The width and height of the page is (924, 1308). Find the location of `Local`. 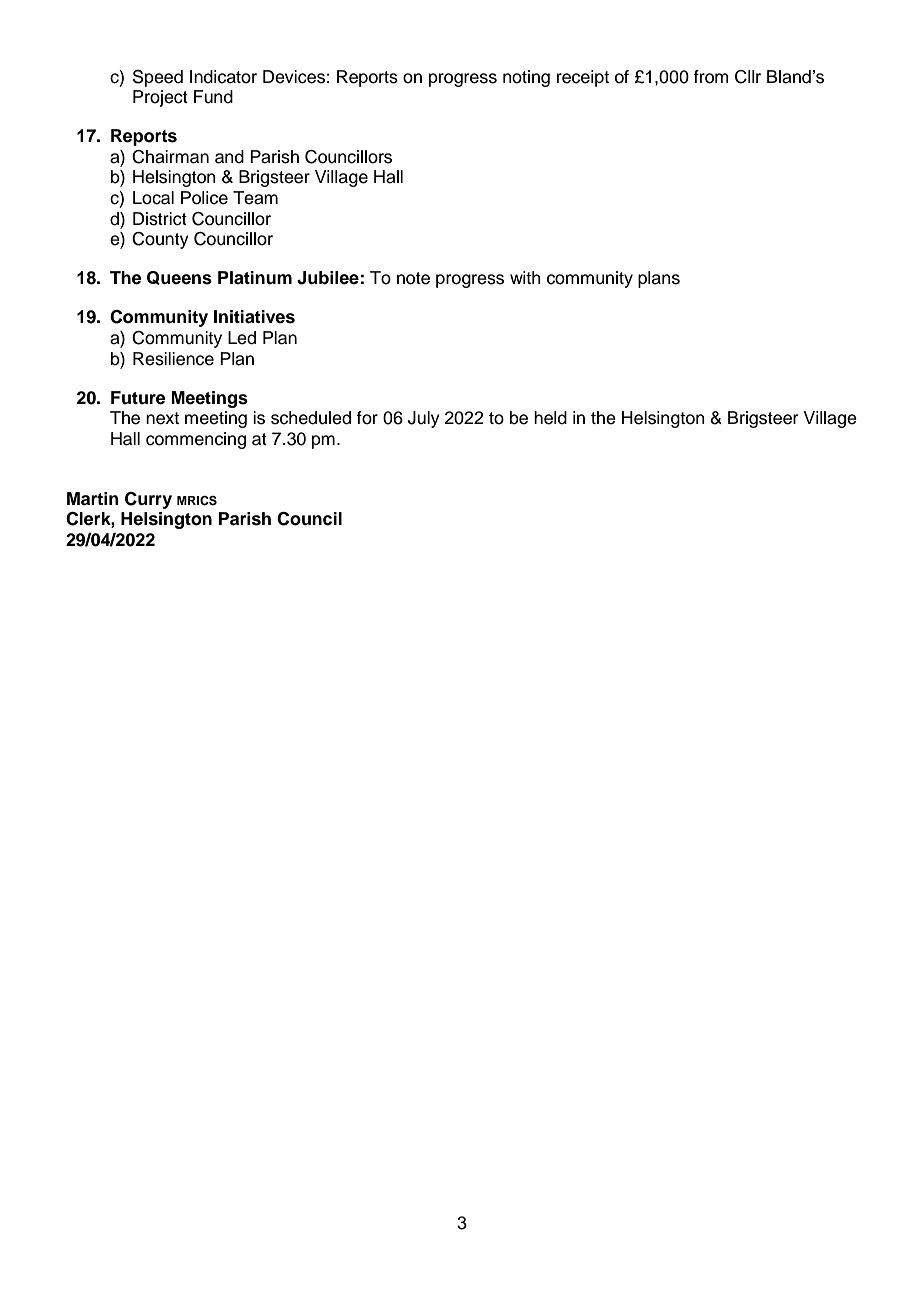

Local is located at coordinates (153, 198).
